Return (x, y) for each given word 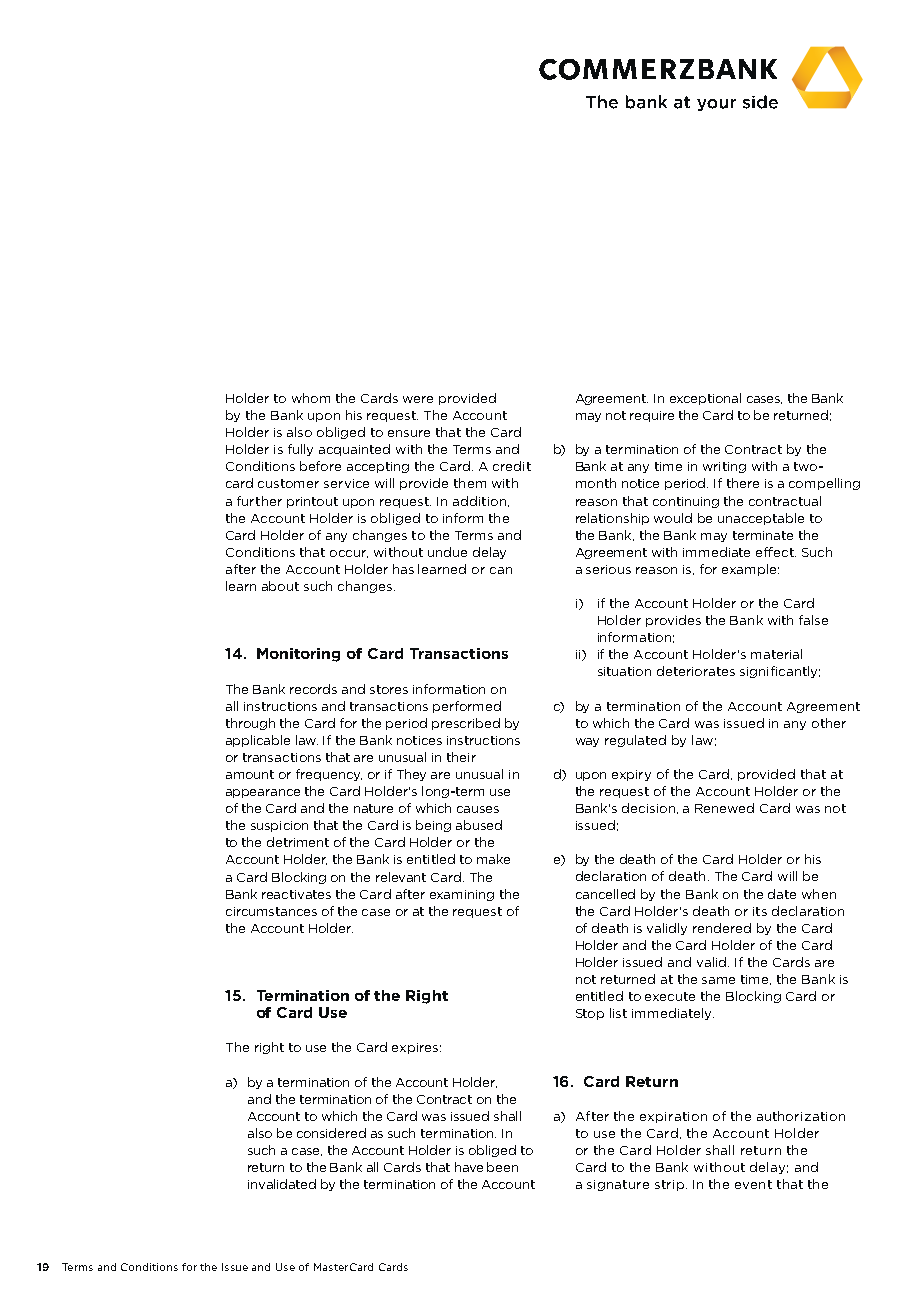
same (718, 980)
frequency (329, 775)
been (502, 1167)
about (280, 586)
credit (512, 466)
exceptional (705, 399)
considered (331, 1133)
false (813, 620)
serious (608, 569)
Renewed (724, 808)
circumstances (271, 911)
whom (311, 398)
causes (478, 809)
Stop (590, 1014)
